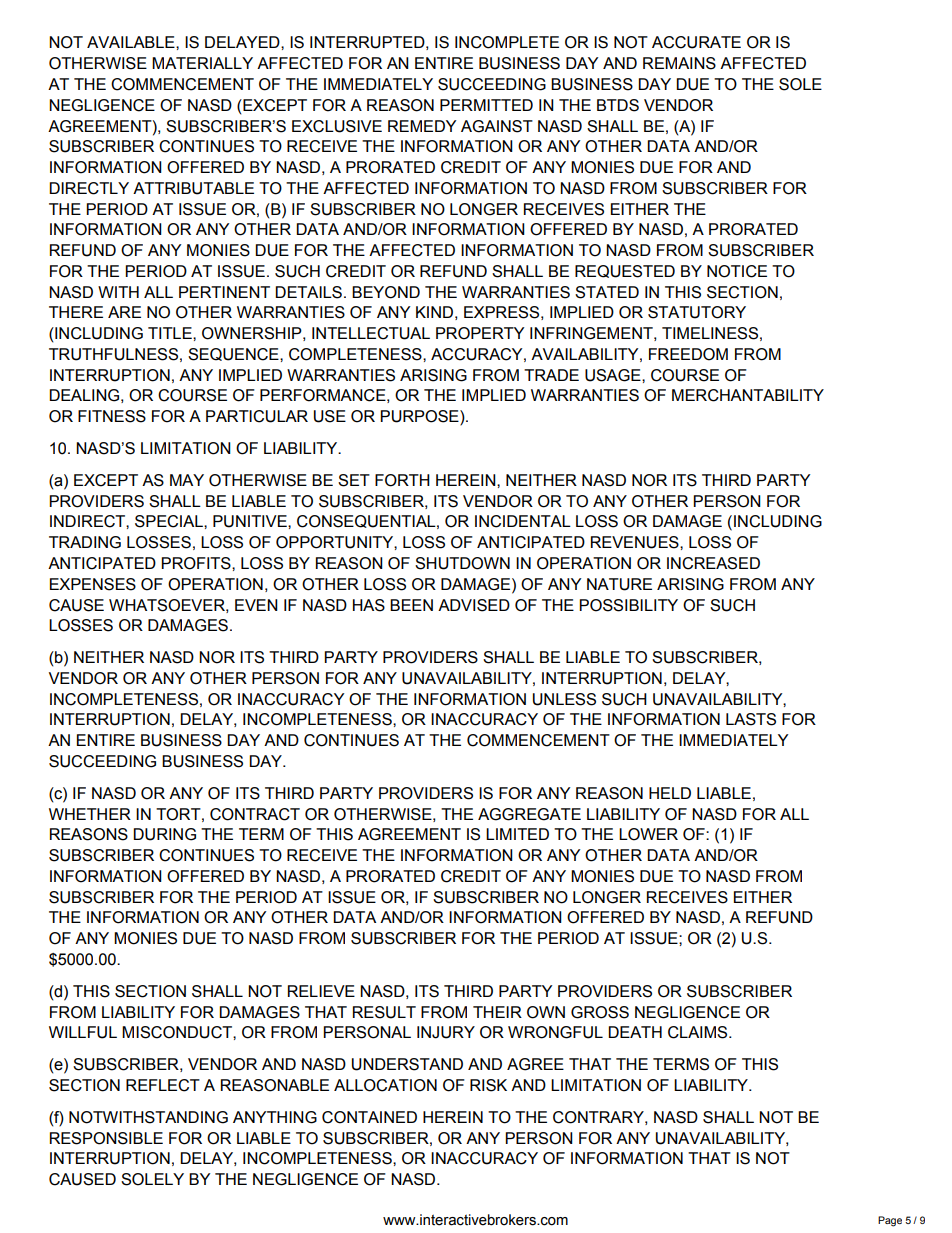 The width and height of the document is (952, 1233). I want to click on RESPONSIBLE, so click(106, 1138).
